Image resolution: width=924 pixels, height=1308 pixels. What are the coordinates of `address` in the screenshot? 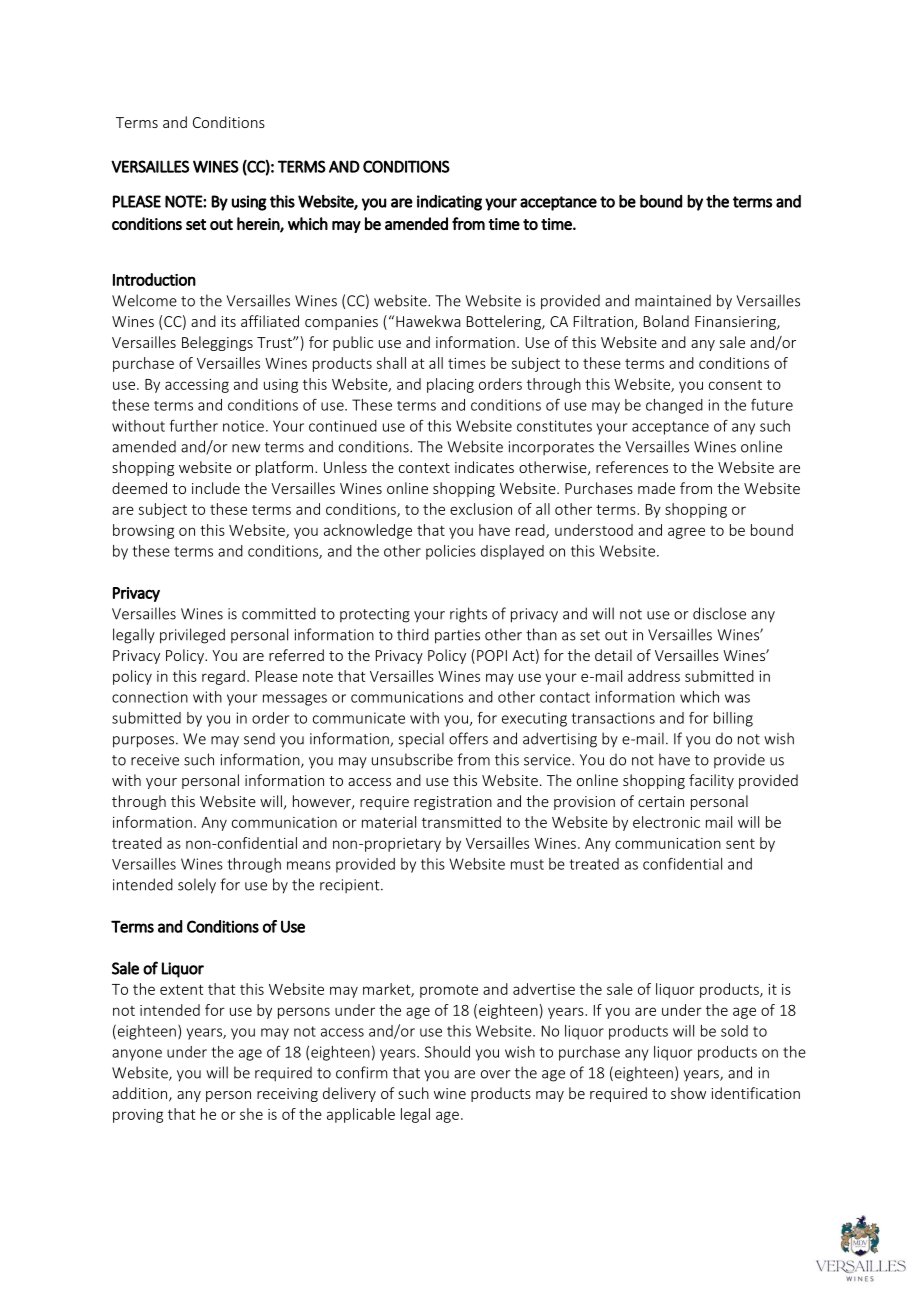 It's located at (654, 676).
